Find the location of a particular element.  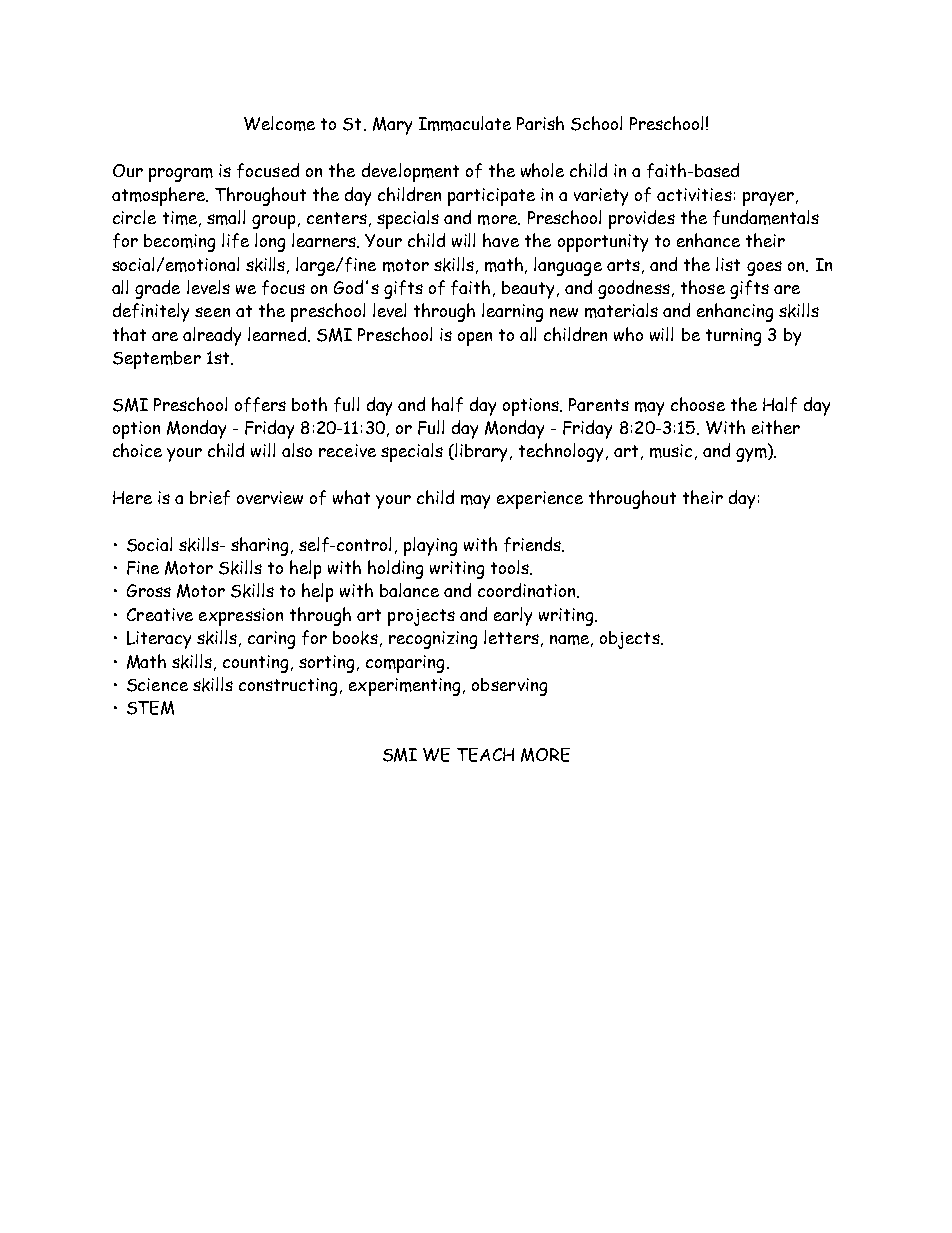

activities is located at coordinates (694, 194).
